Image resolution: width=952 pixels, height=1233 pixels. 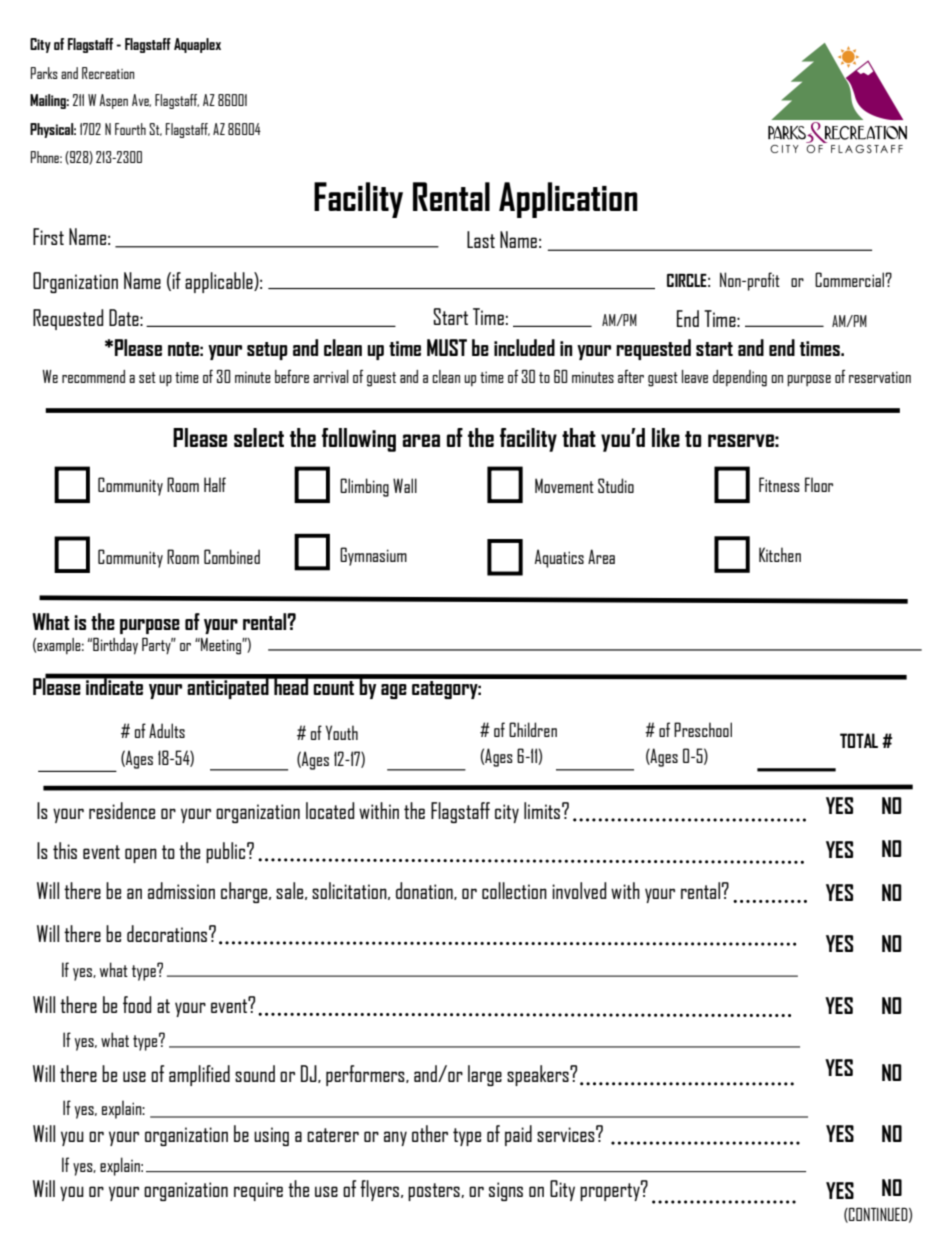 I want to click on TOTAL, so click(x=859, y=740).
